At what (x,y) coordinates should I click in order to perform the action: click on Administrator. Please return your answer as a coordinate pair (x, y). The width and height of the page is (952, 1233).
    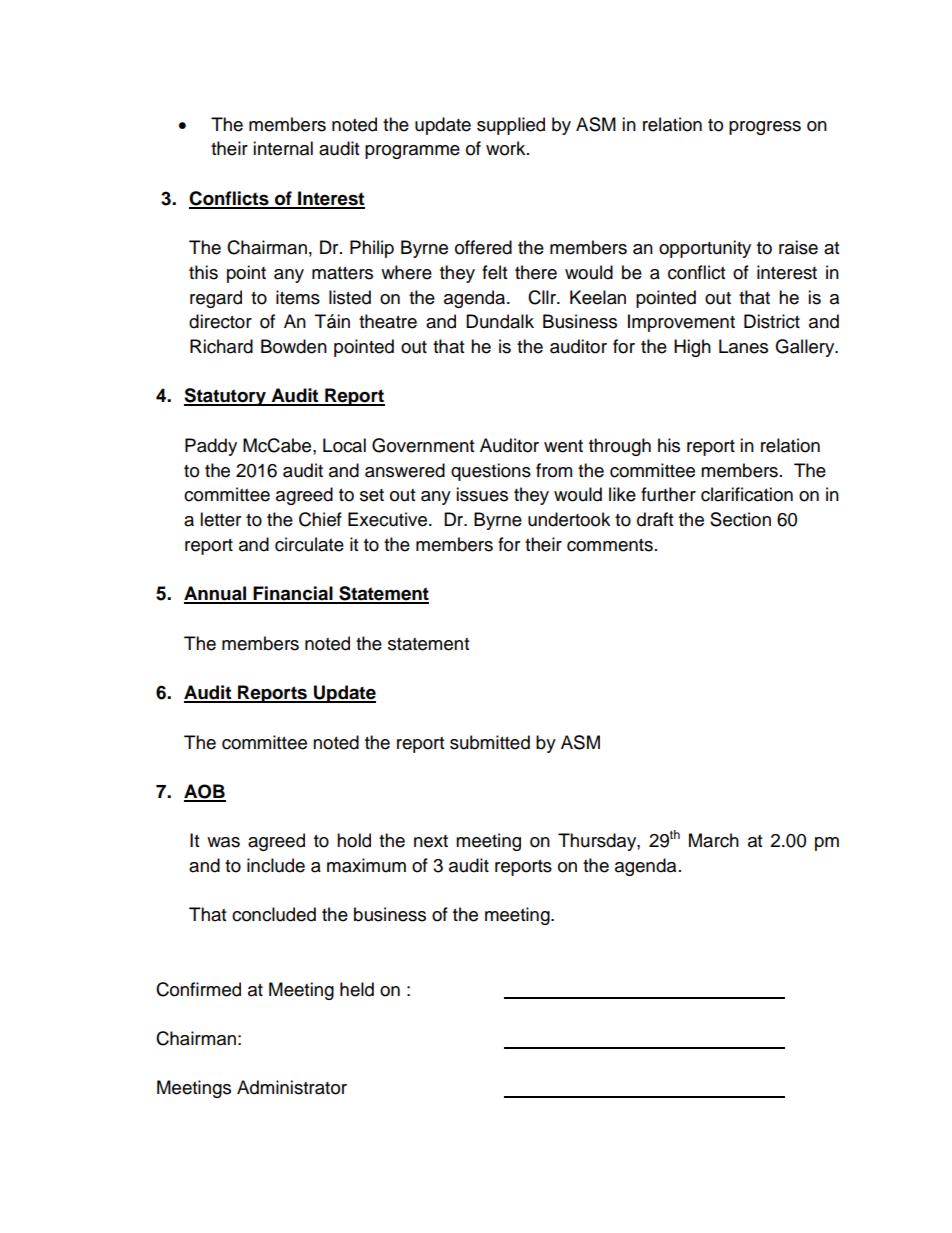
    Looking at the image, I should click on (292, 1087).
